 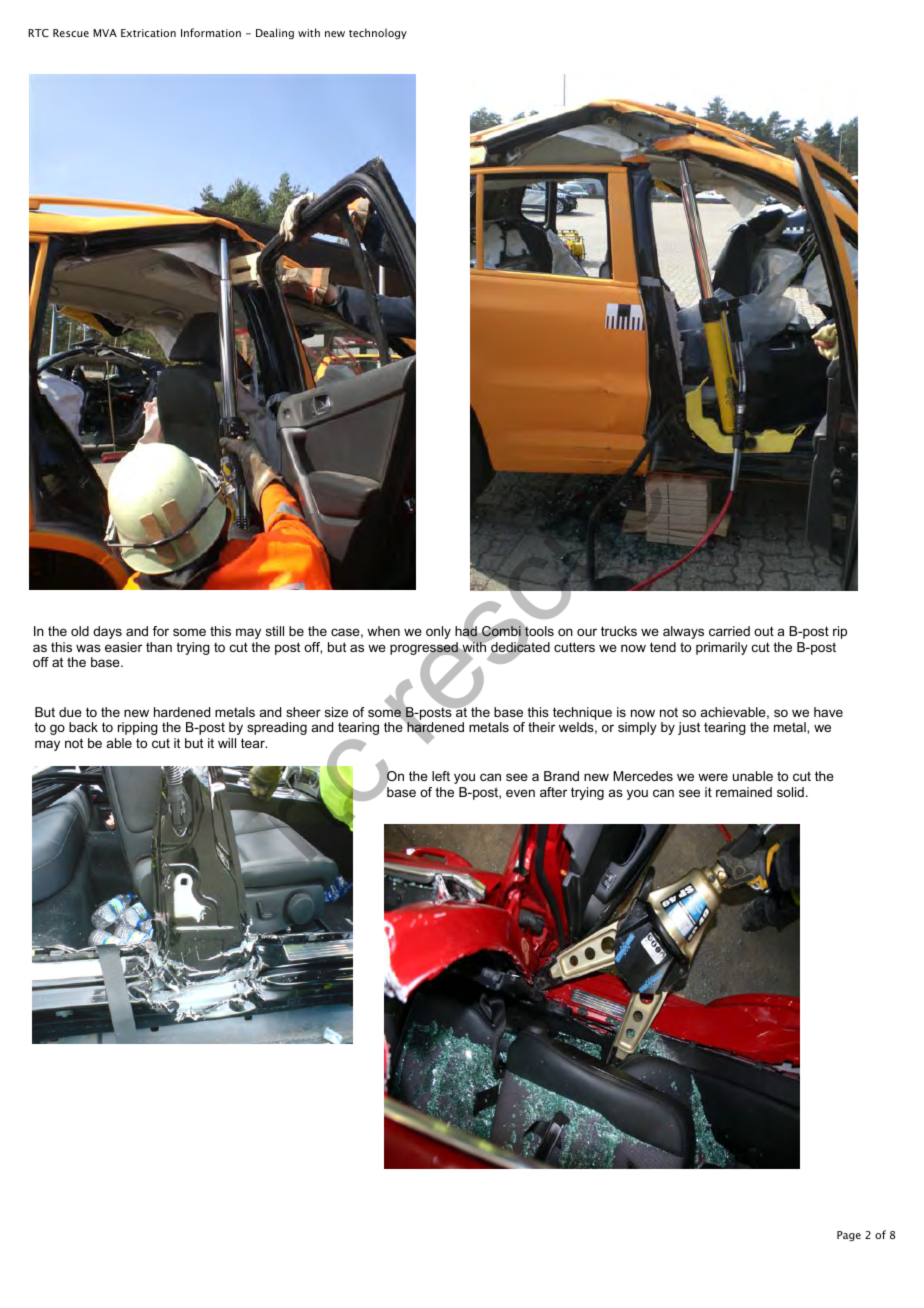 I want to click on when, so click(x=383, y=631).
